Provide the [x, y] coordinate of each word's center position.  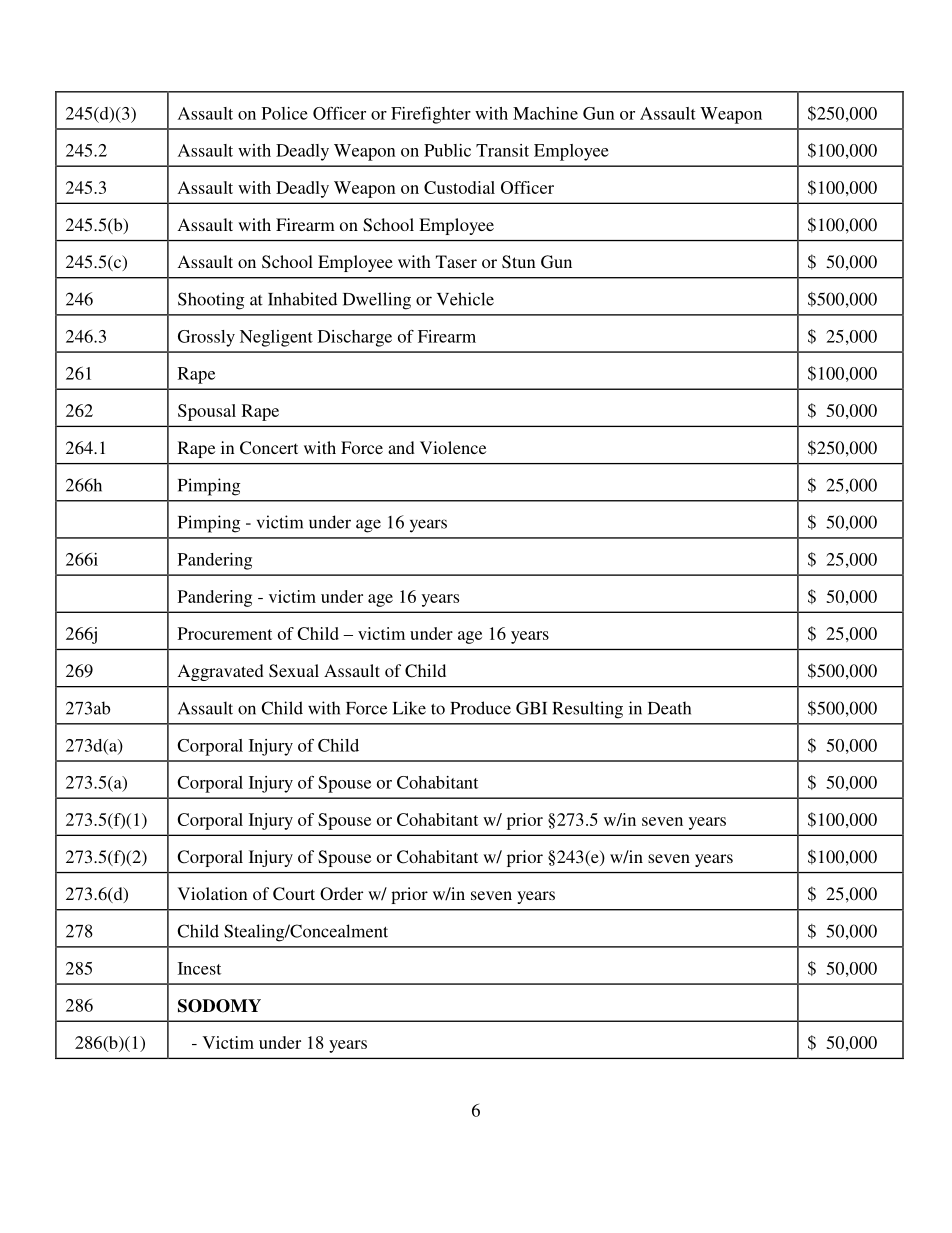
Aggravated [221, 672]
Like [409, 708]
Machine [545, 113]
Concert [269, 448]
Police [285, 113]
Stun [519, 262]
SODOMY [219, 1006]
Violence [453, 447]
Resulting [587, 710]
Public [447, 150]
